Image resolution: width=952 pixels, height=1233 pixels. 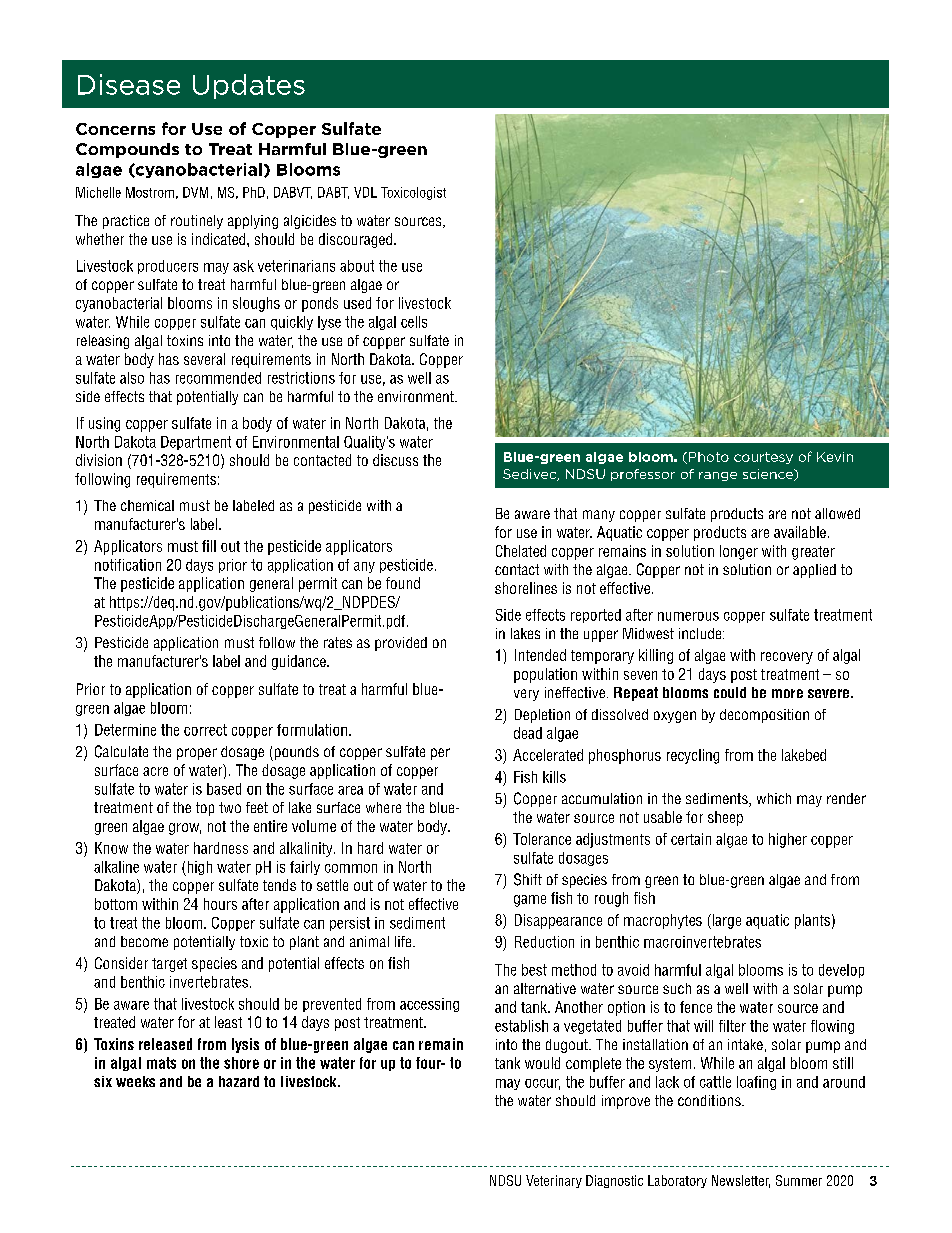 I want to click on provided, so click(x=401, y=644).
